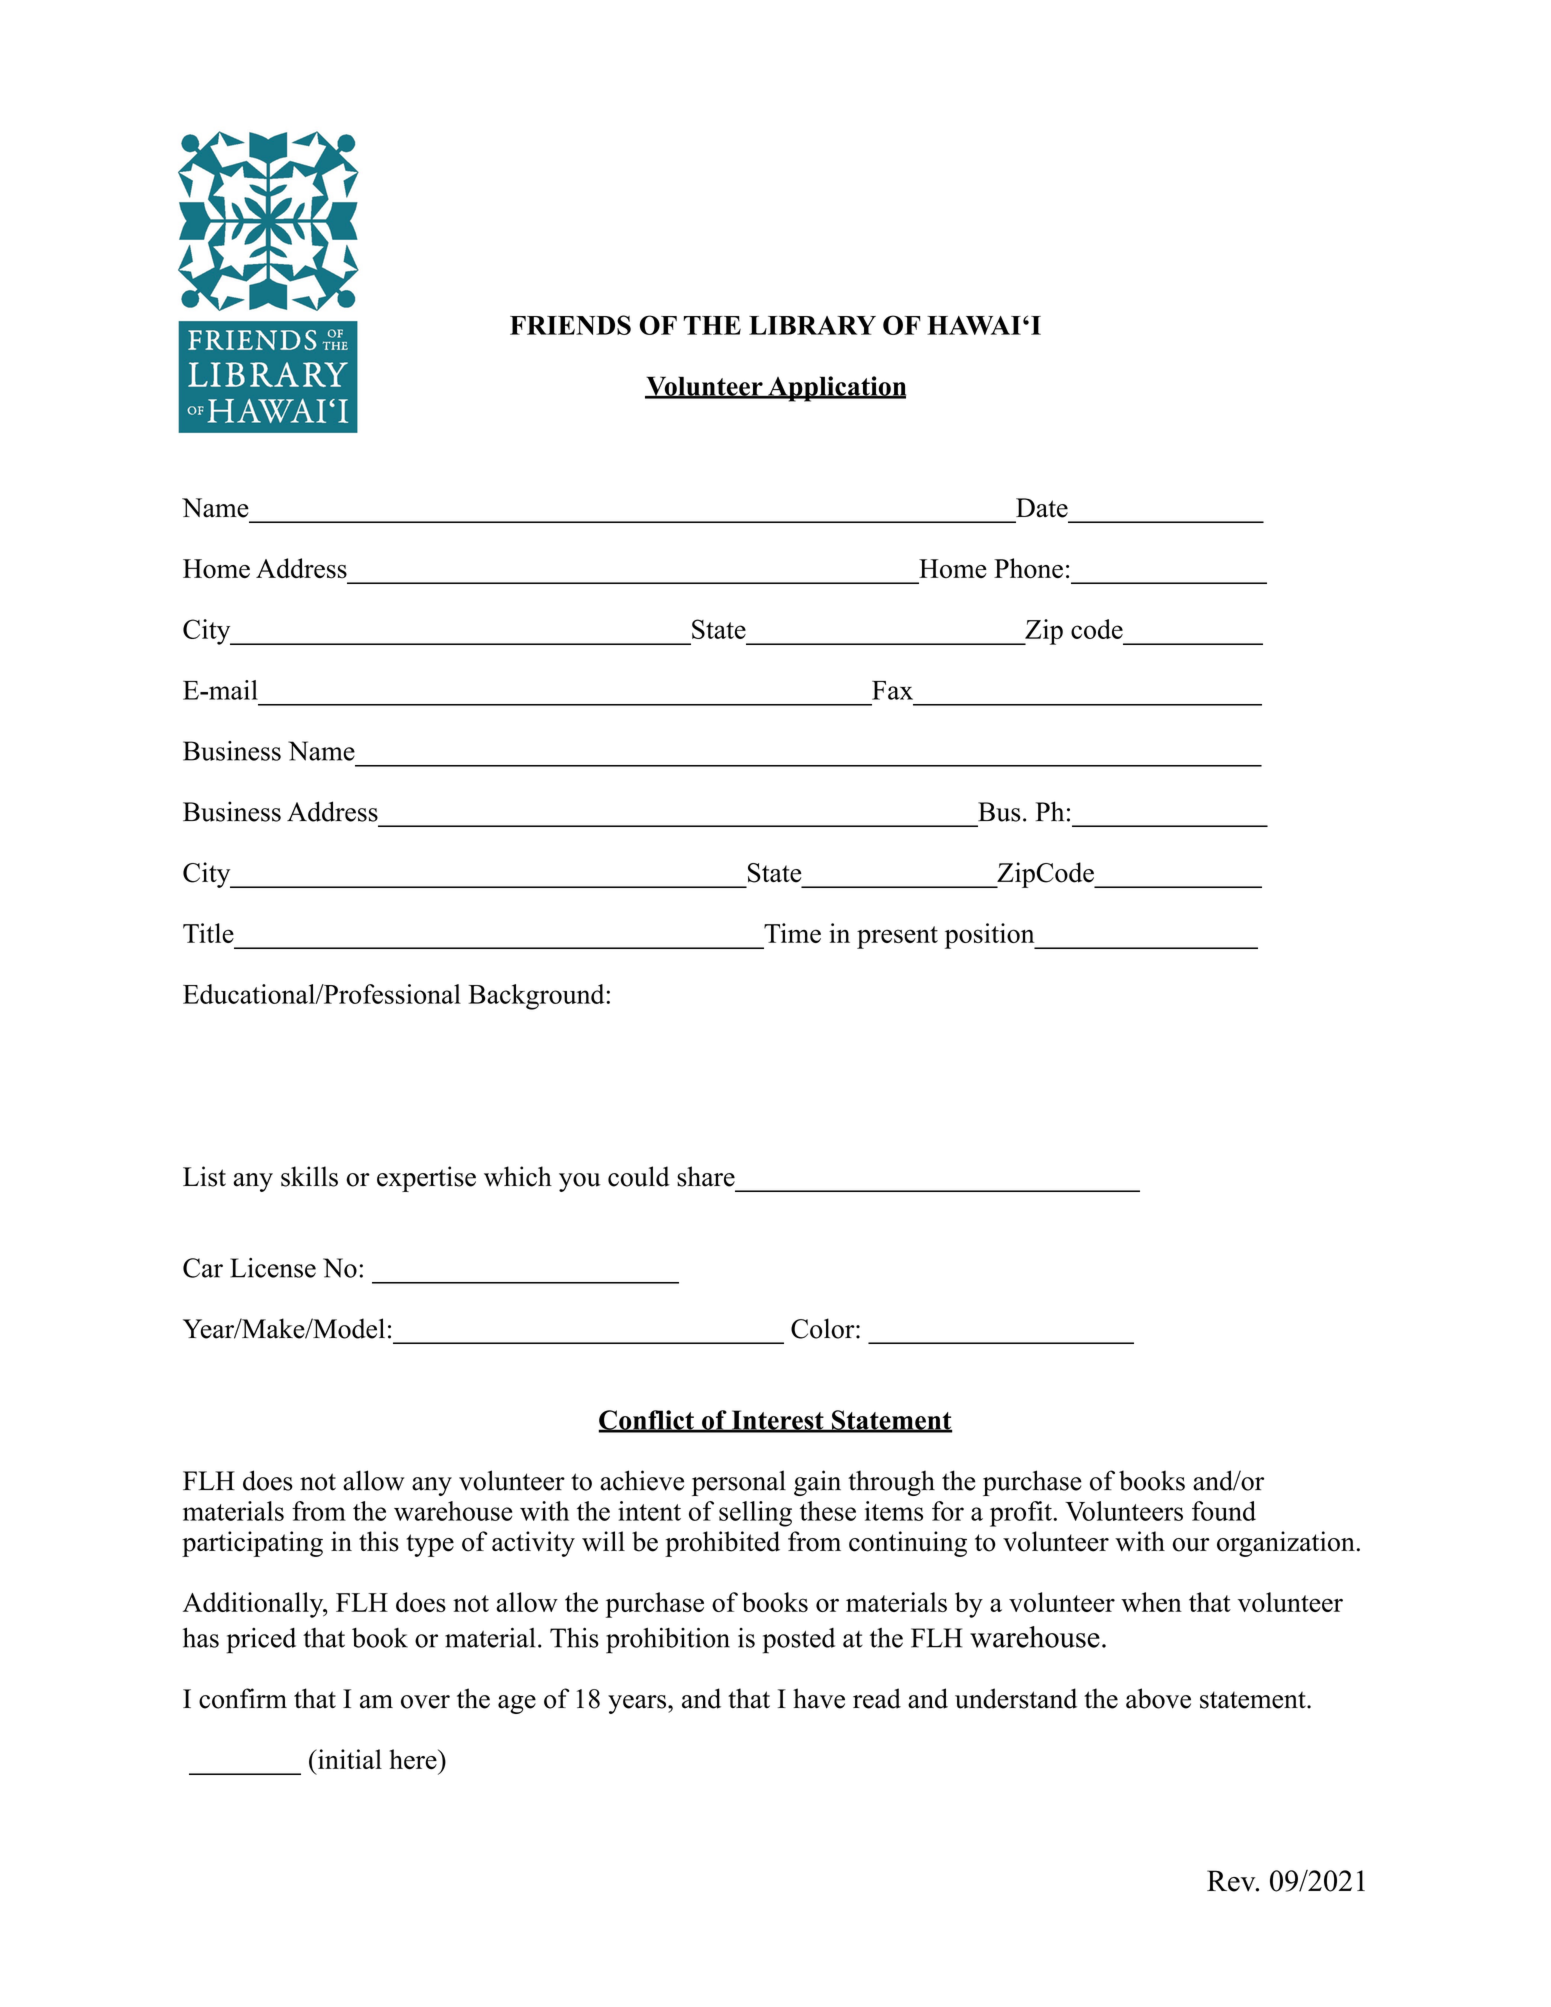 The height and width of the page is (2007, 1551). Describe the element at coordinates (538, 997) in the page. I see `Background` at that location.
